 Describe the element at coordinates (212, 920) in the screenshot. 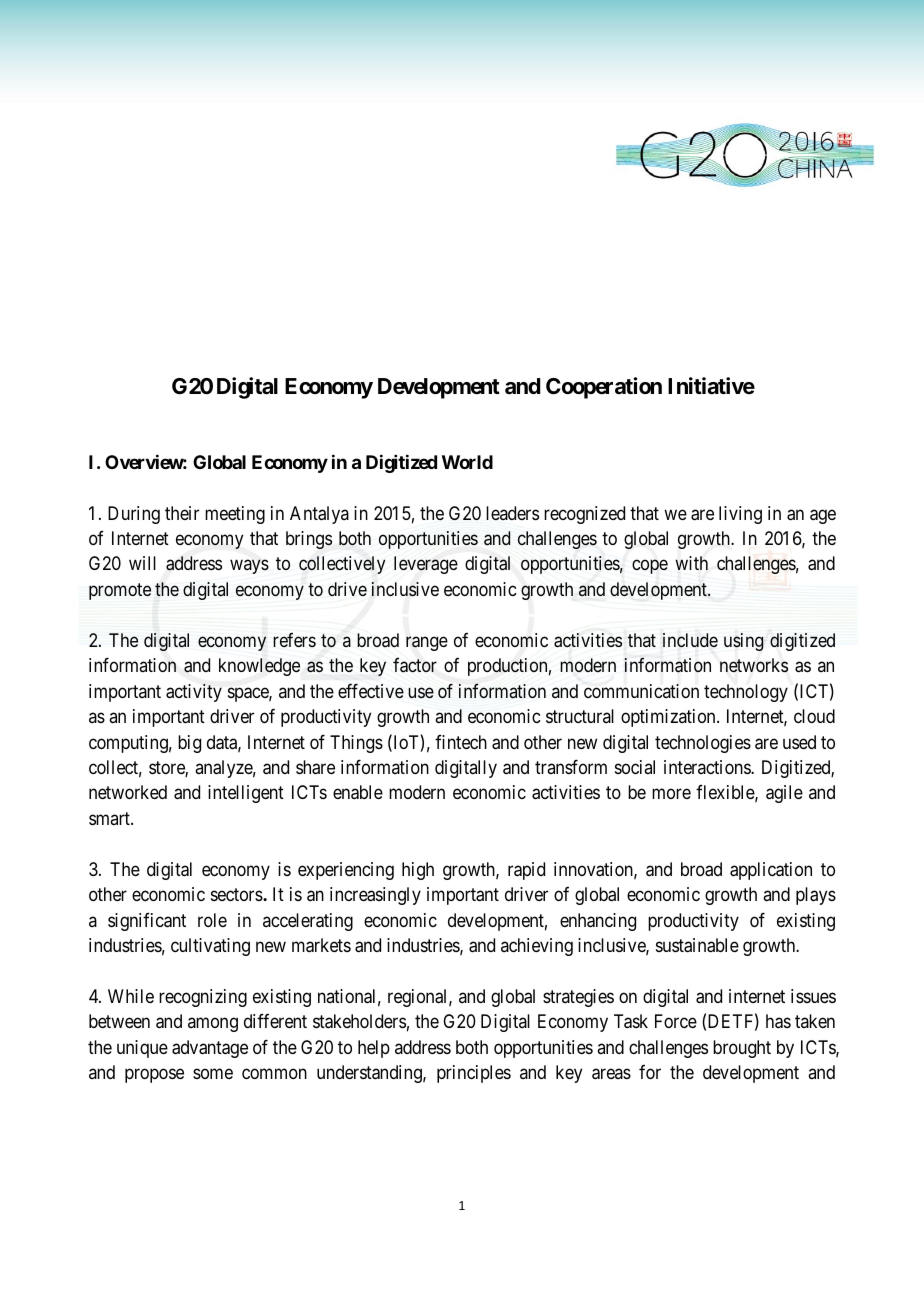

I see `role` at that location.
